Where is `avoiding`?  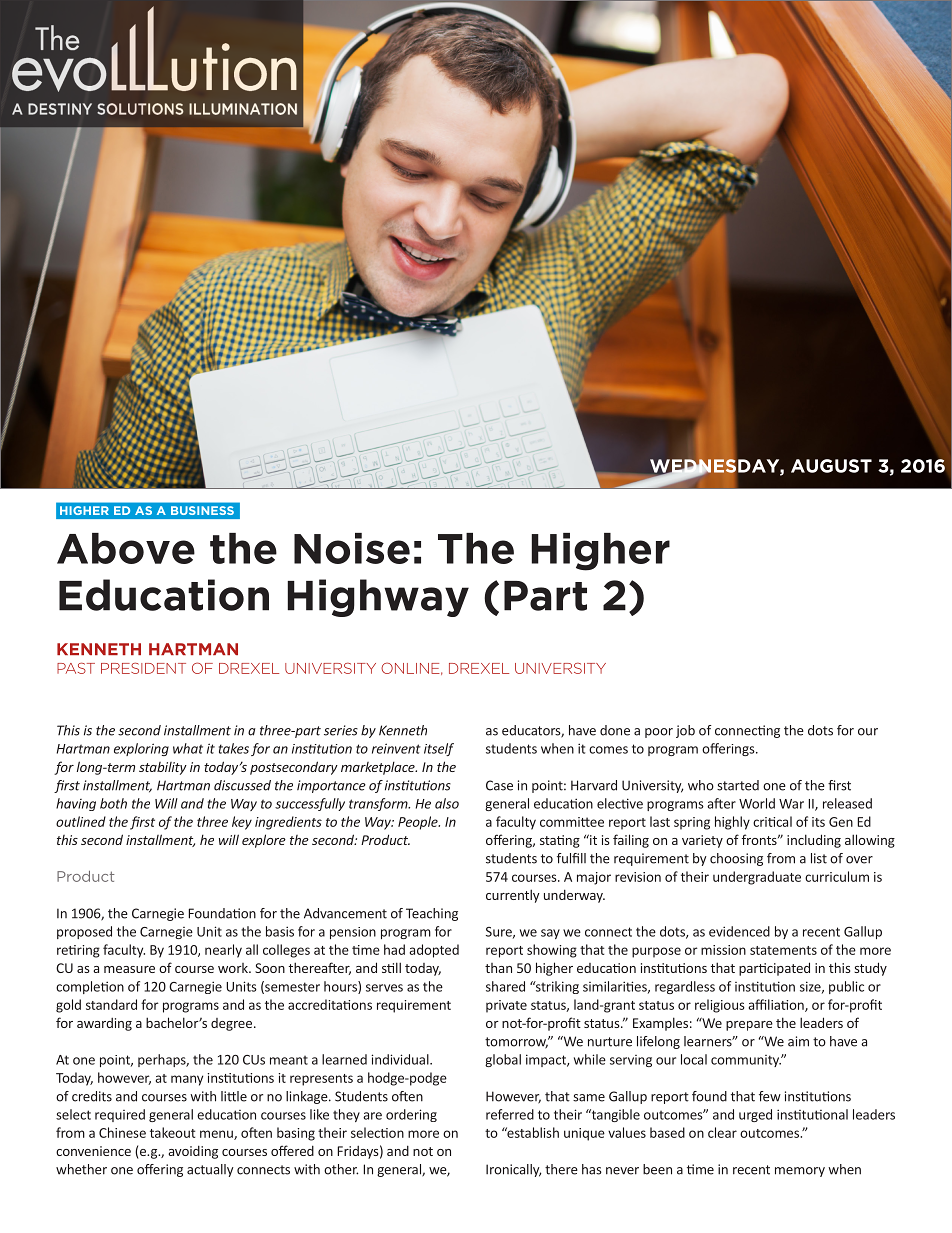
avoiding is located at coordinates (193, 1152).
